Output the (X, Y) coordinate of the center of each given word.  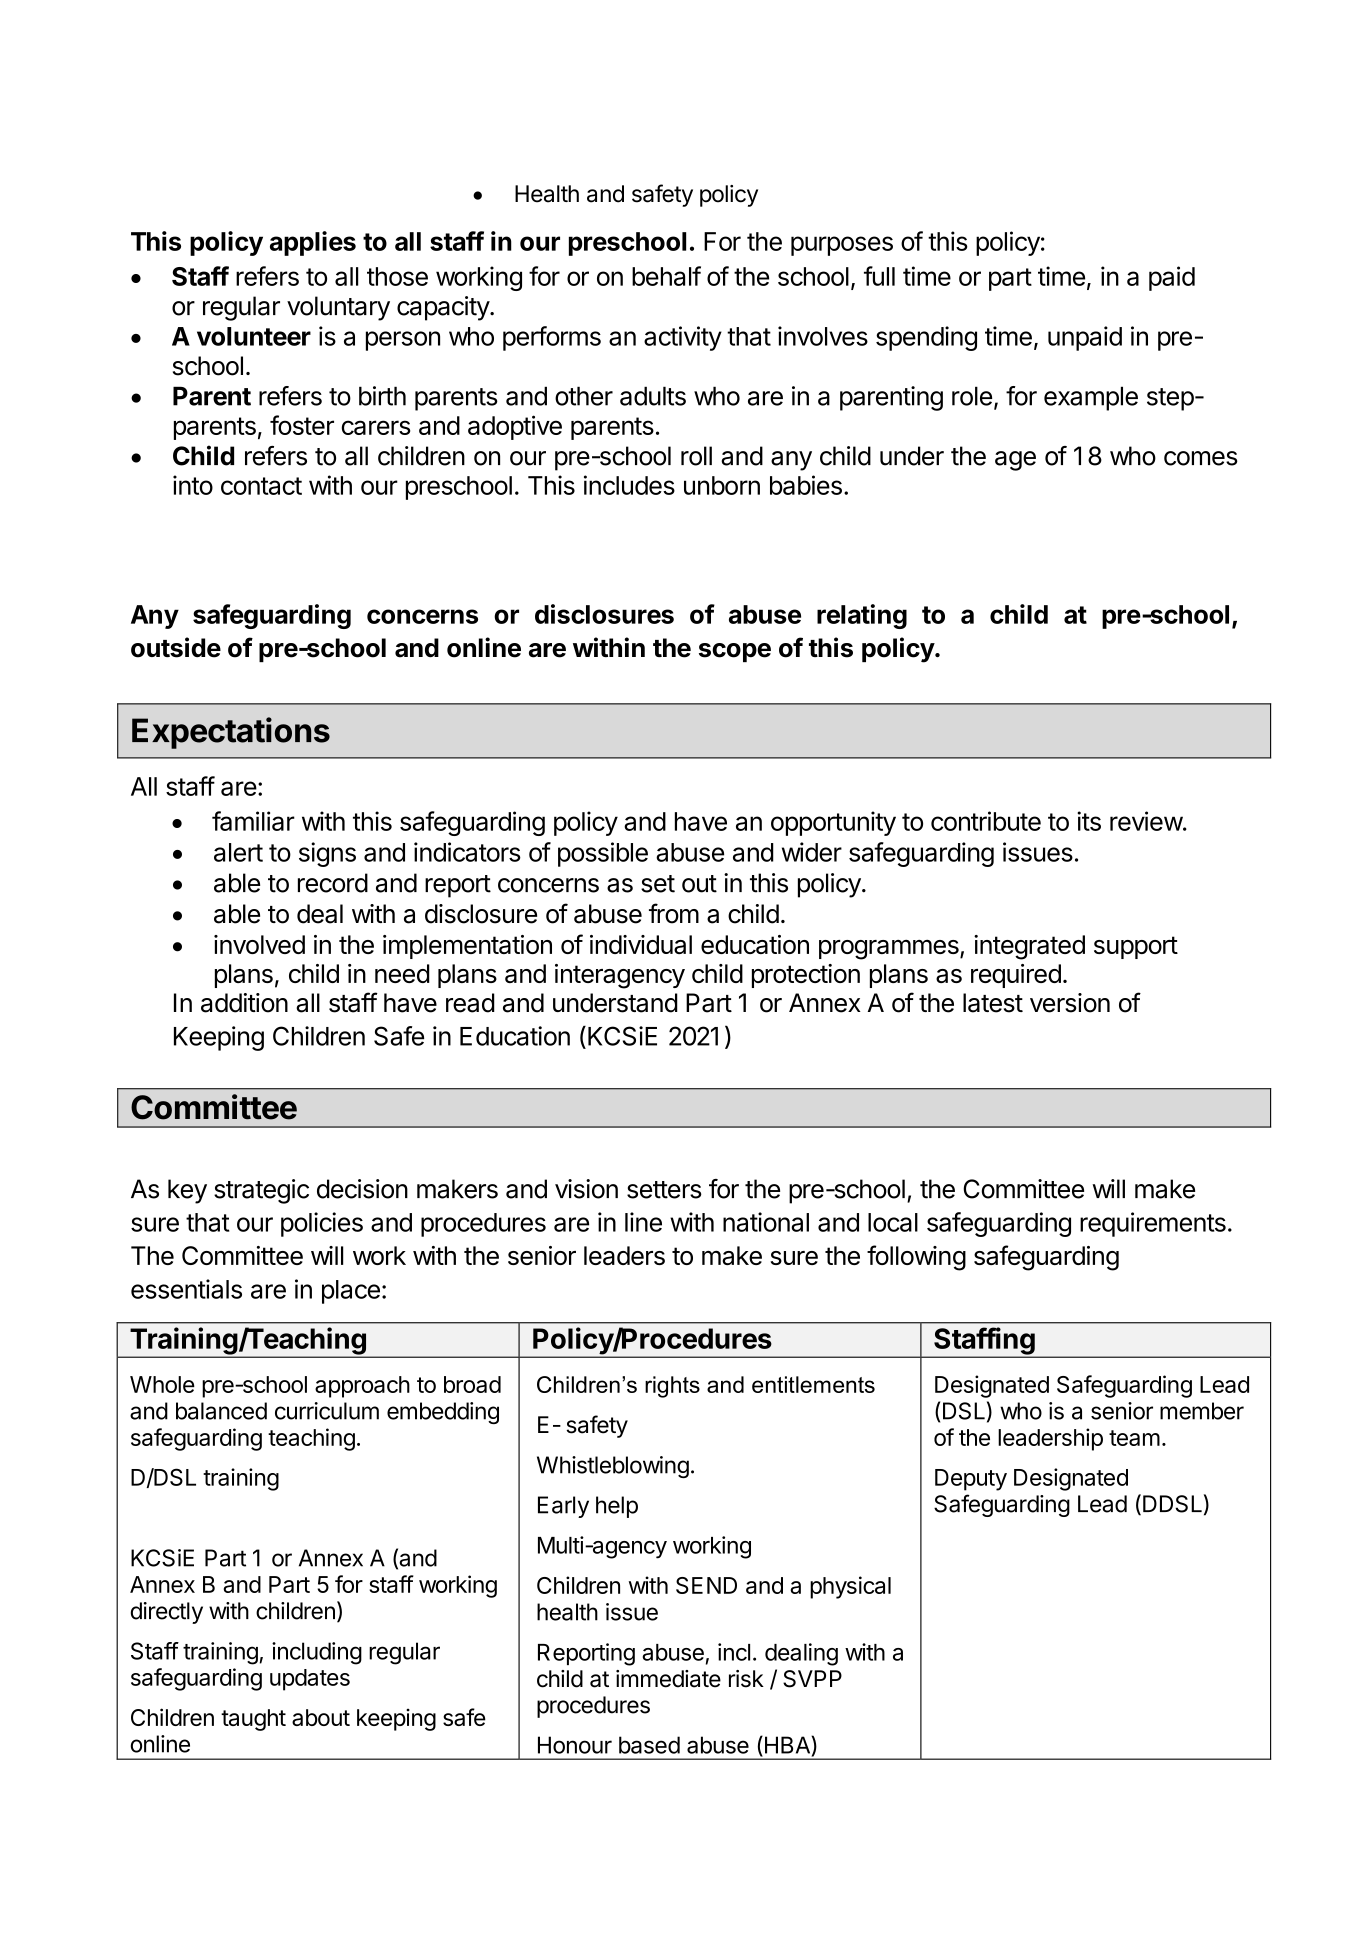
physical (850, 1587)
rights (672, 1387)
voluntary (338, 308)
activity (683, 338)
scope (735, 652)
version (1070, 1003)
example (1091, 398)
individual (641, 944)
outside (176, 647)
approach (362, 1387)
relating (862, 616)
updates (310, 1680)
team (1134, 1438)
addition (244, 1003)
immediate (668, 1679)
